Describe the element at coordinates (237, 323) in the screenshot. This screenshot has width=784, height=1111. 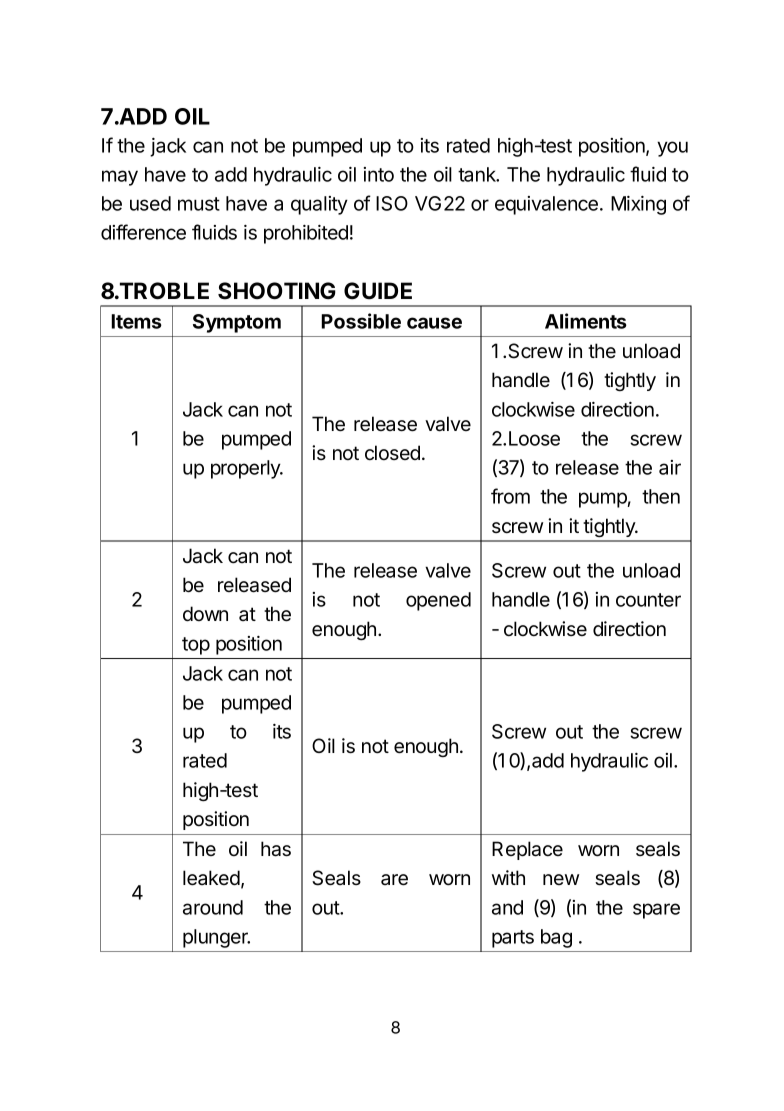
I see `Symptom` at that location.
